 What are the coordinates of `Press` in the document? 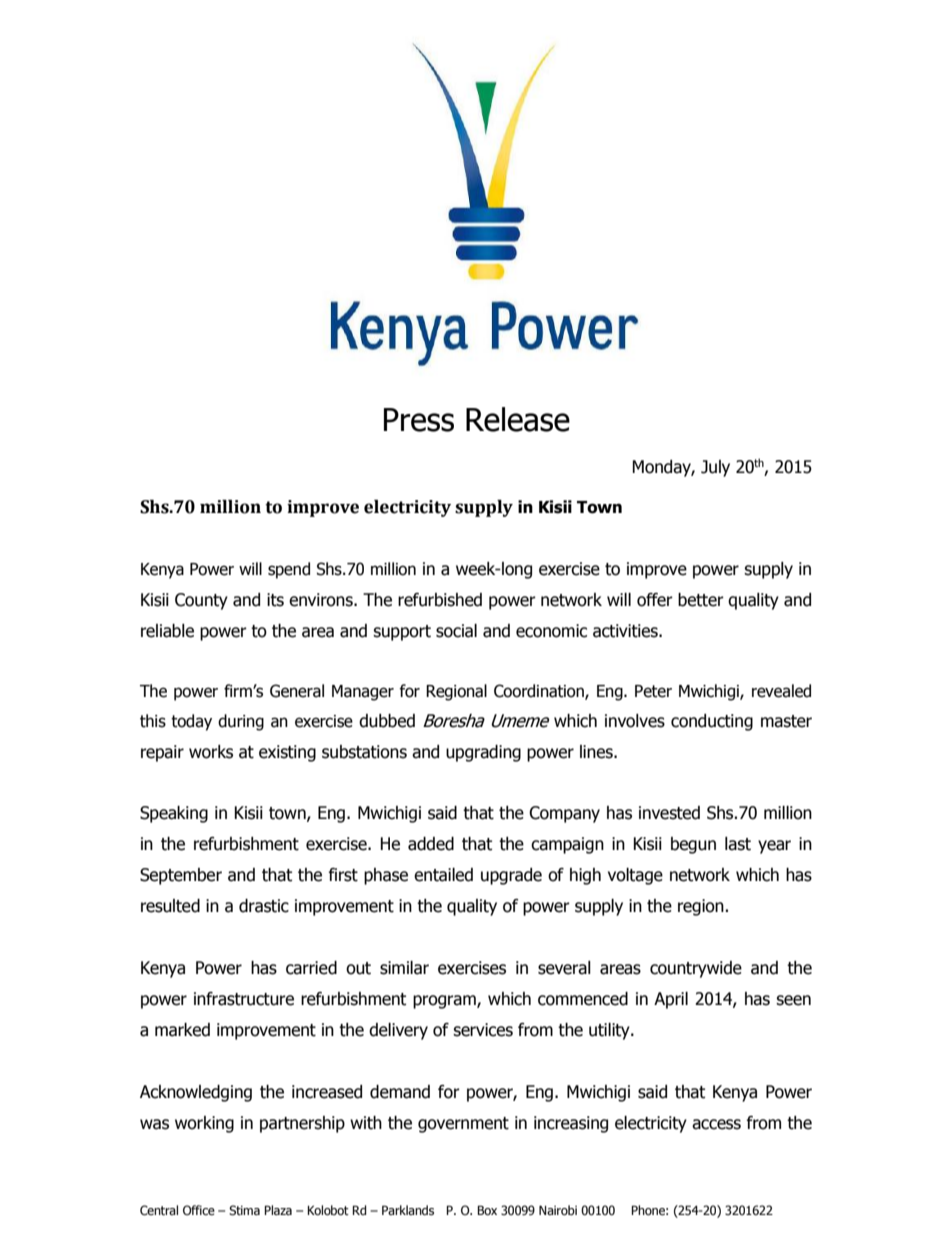 It's located at (419, 420).
